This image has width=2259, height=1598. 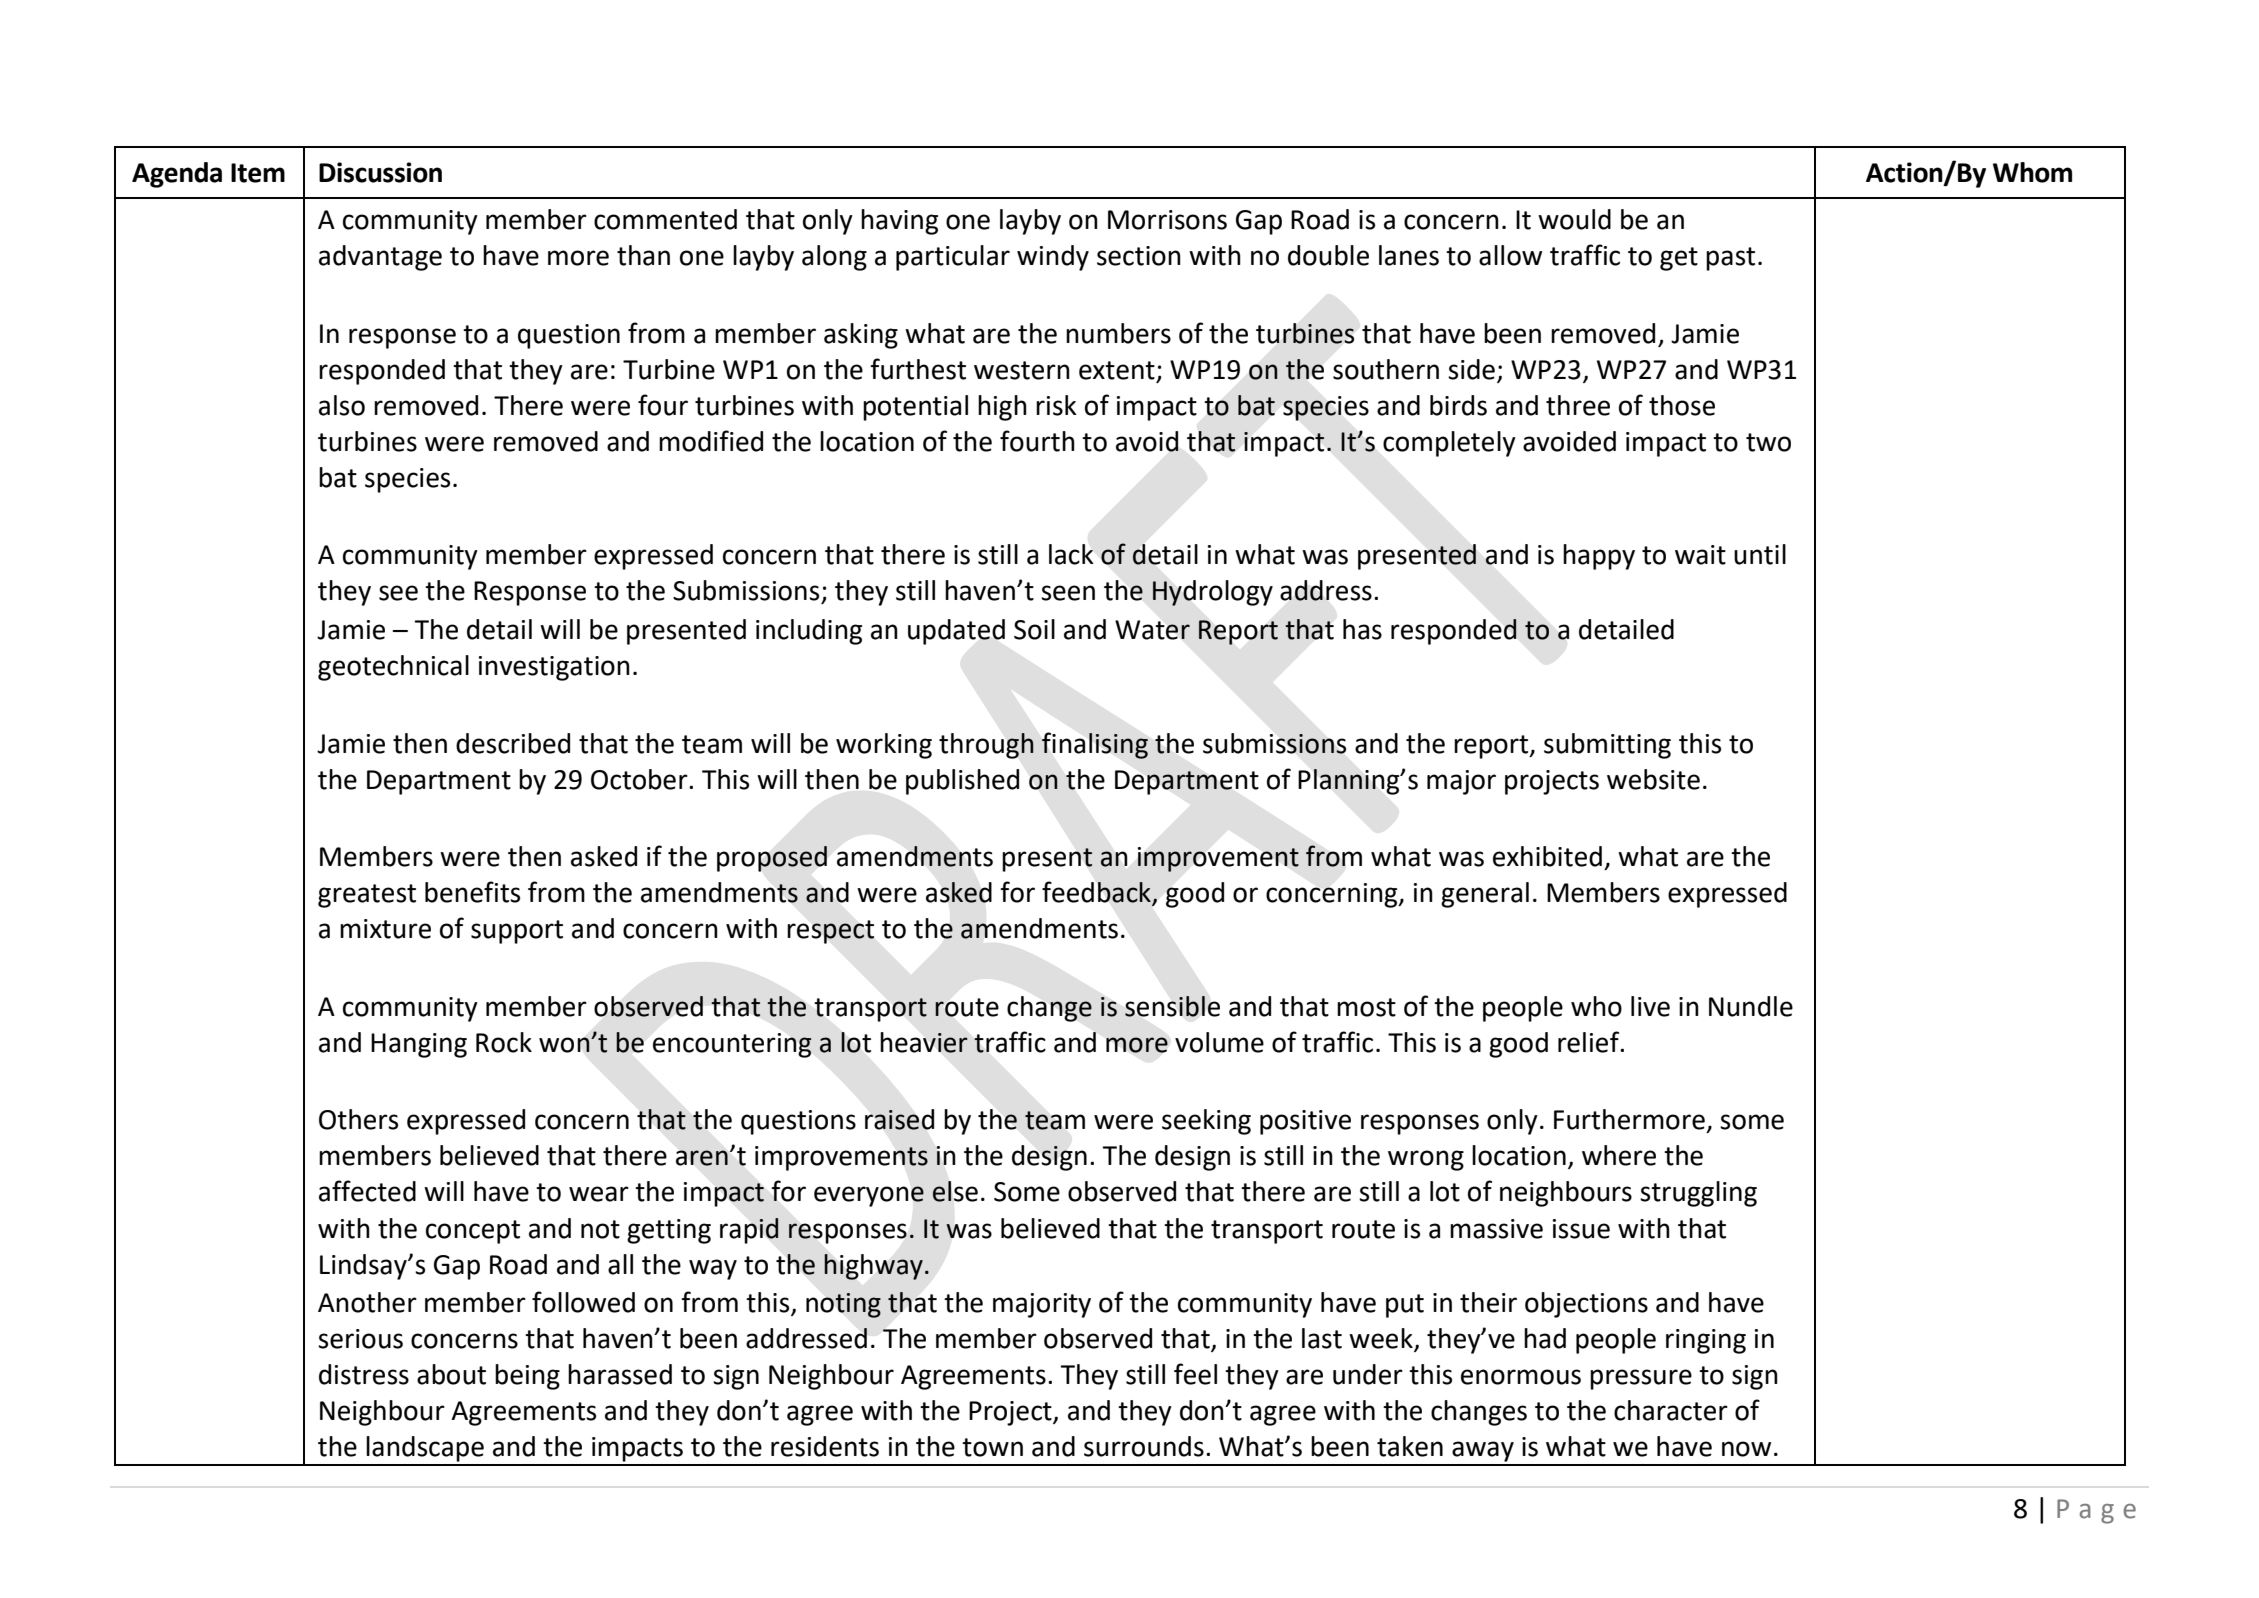 What do you see at coordinates (367, 1191) in the image?
I see `affected` at bounding box center [367, 1191].
